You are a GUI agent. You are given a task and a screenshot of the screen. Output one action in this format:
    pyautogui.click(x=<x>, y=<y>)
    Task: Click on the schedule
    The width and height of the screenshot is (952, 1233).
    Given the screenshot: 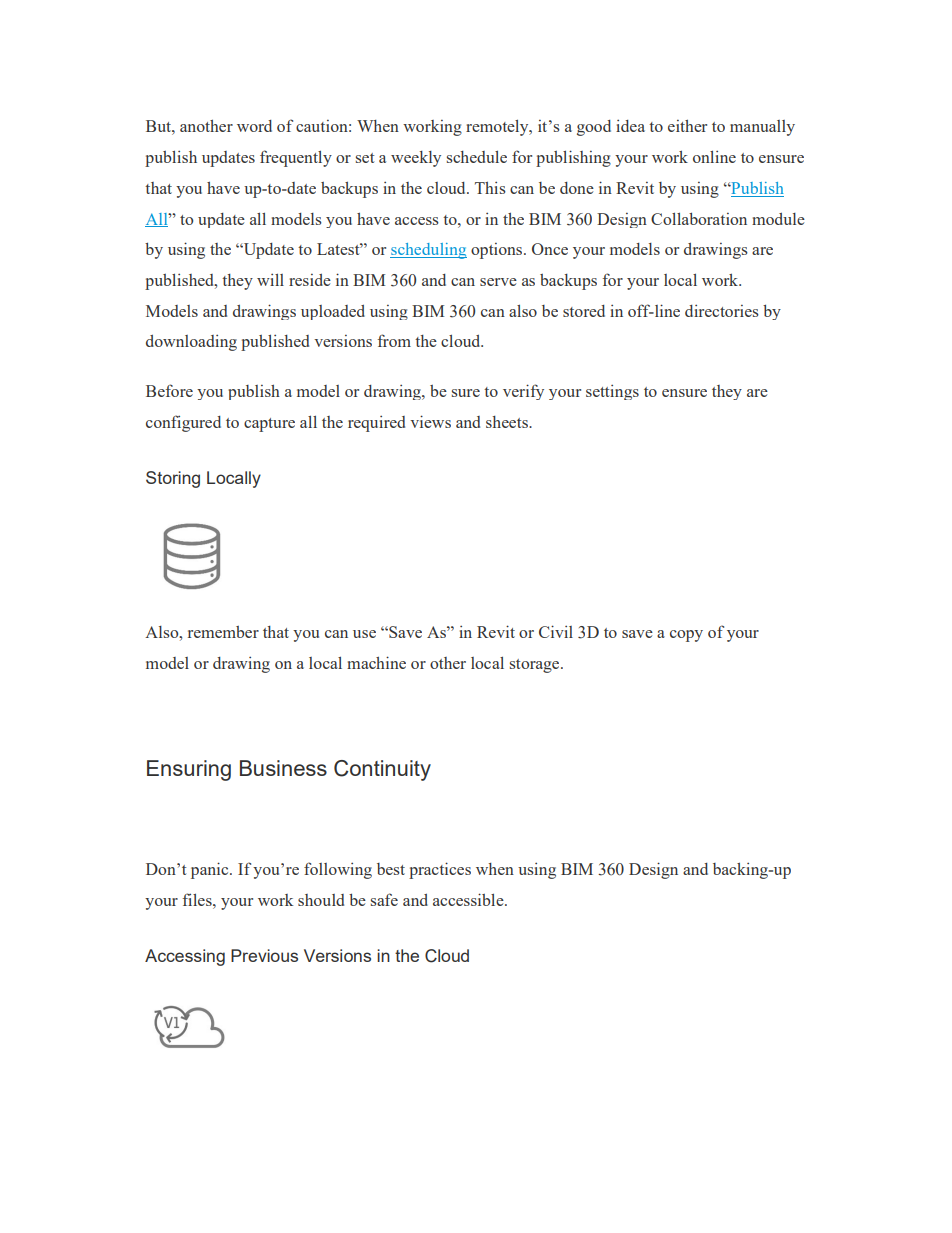 What is the action you would take?
    pyautogui.click(x=477, y=157)
